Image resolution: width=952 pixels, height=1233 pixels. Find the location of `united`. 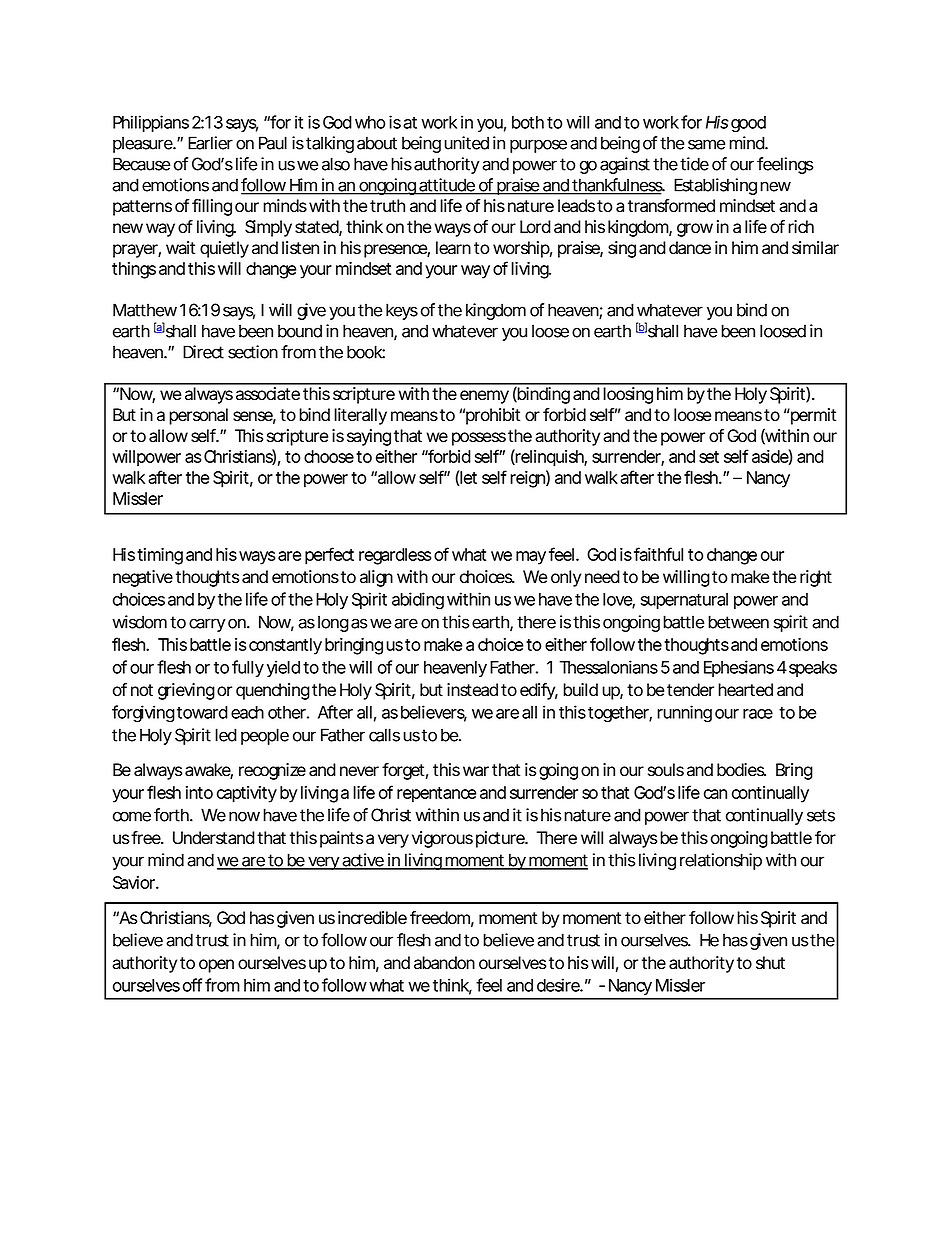

united is located at coordinates (466, 143).
